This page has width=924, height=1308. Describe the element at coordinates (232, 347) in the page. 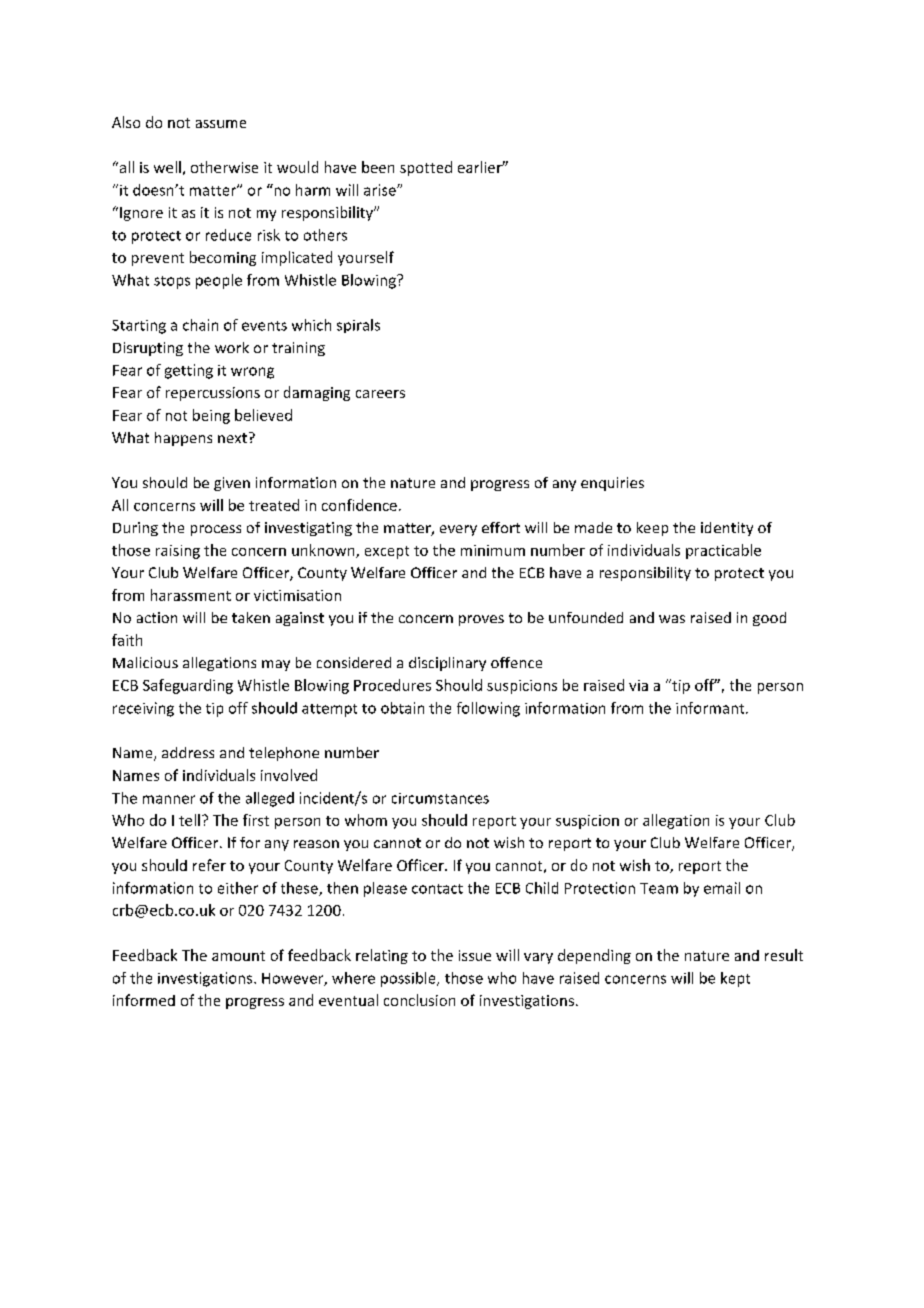

I see `work` at that location.
